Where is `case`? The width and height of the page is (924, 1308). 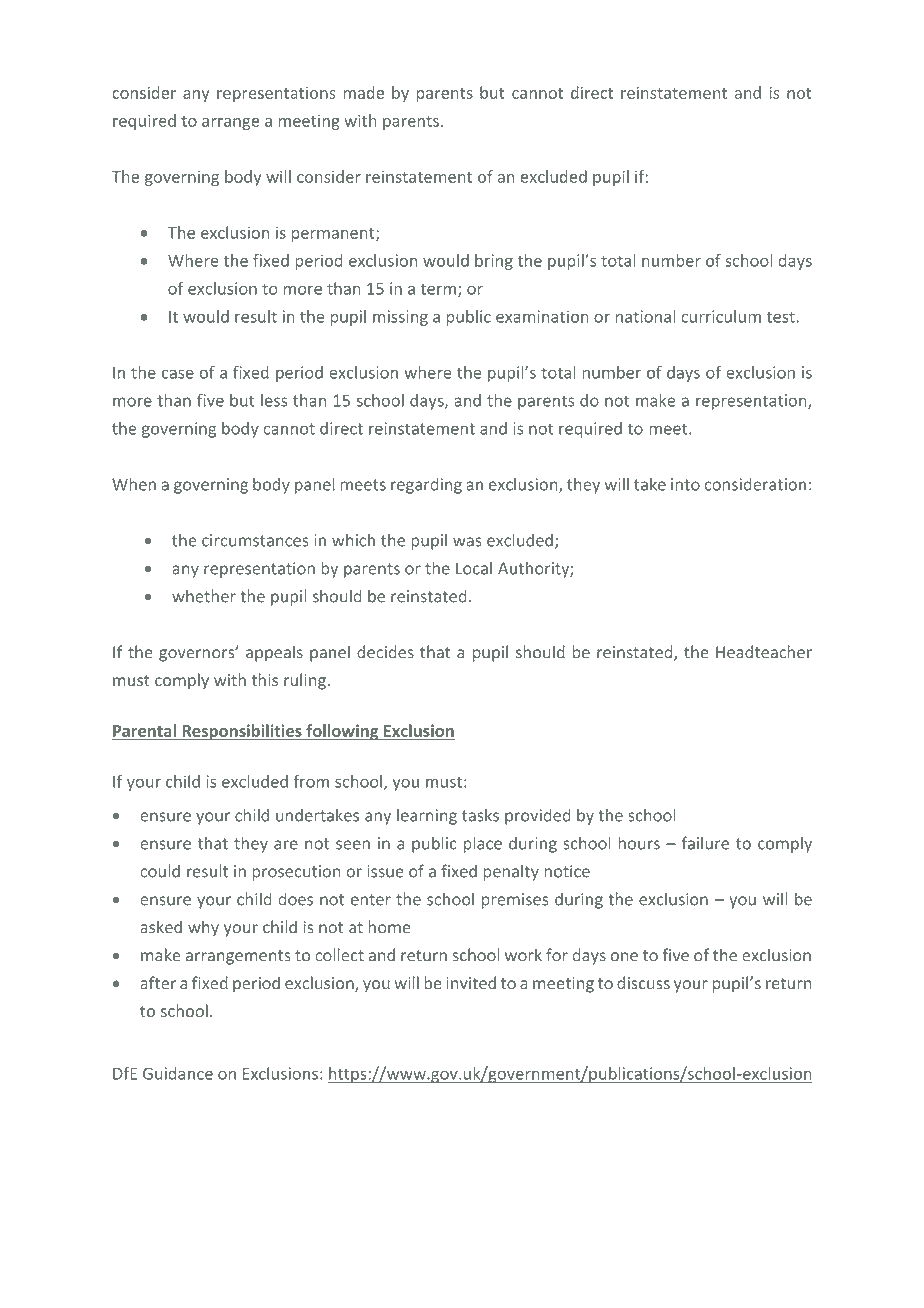
case is located at coordinates (178, 374).
